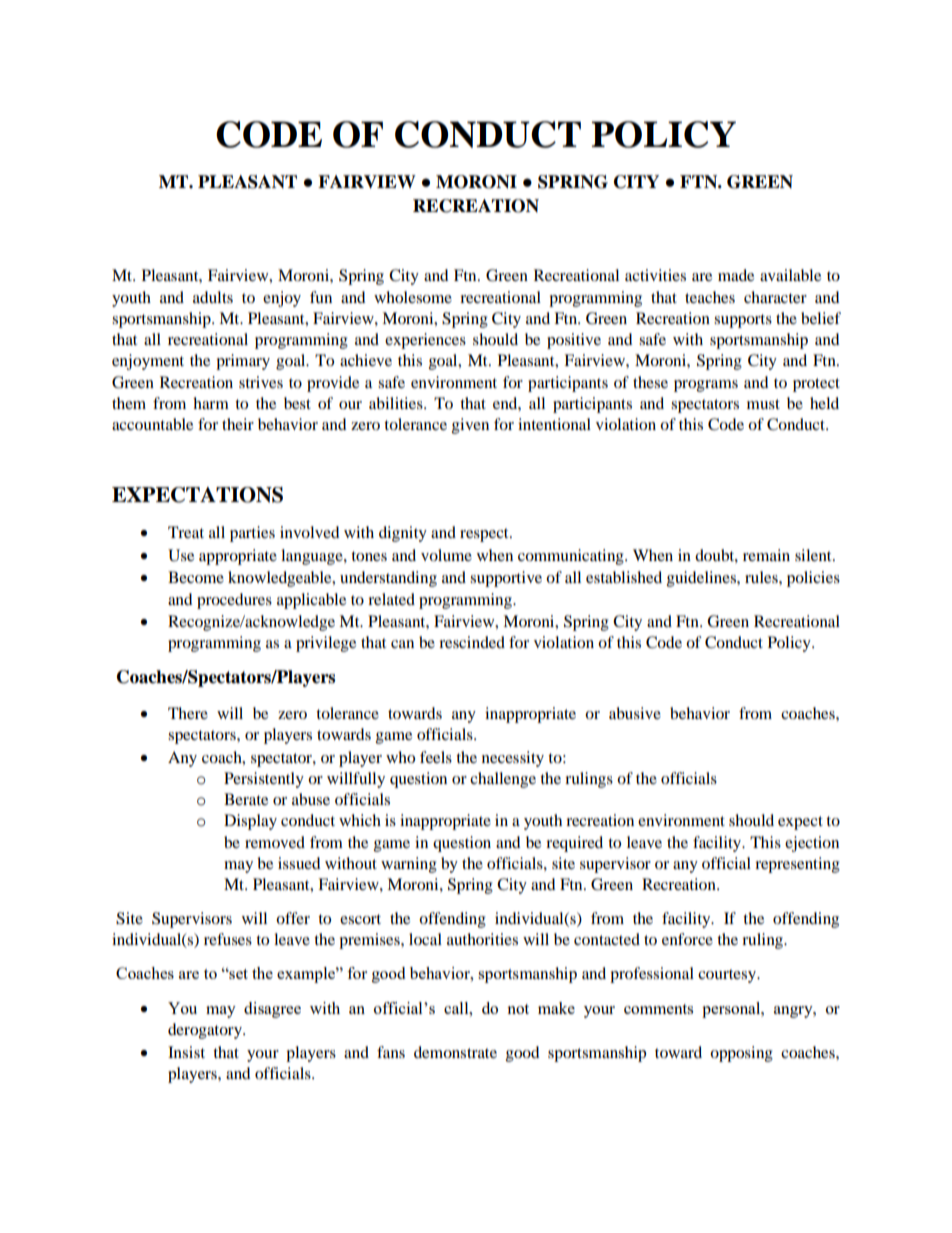  Describe the element at coordinates (470, 426) in the page. I see `given` at that location.
